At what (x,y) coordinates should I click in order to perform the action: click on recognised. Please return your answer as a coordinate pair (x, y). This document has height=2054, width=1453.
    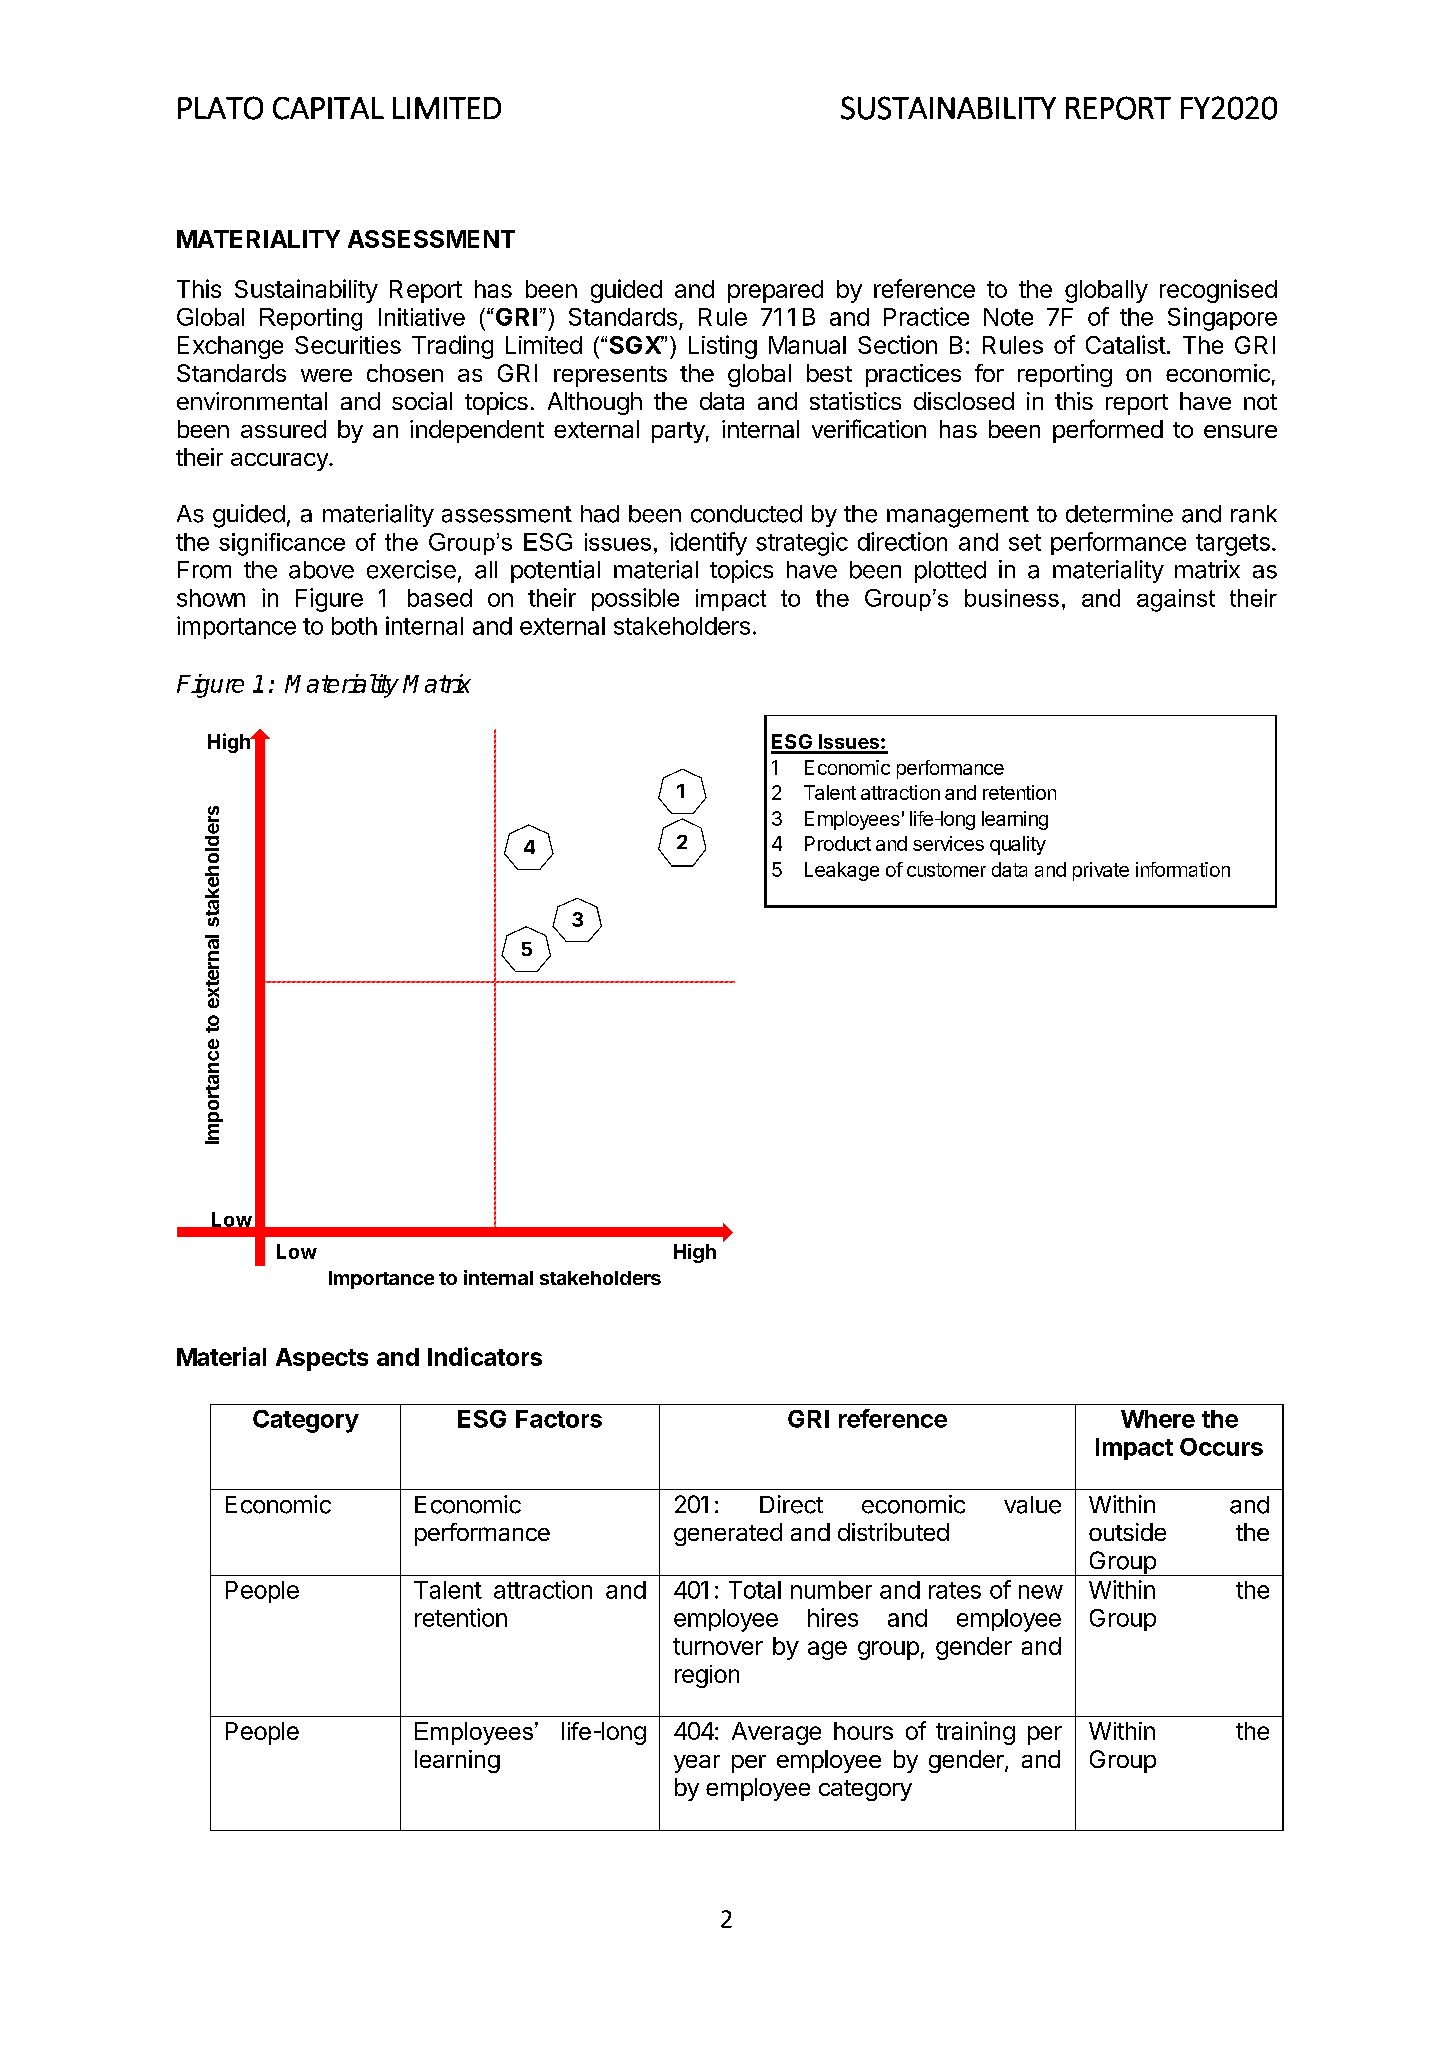
    Looking at the image, I should click on (1218, 291).
